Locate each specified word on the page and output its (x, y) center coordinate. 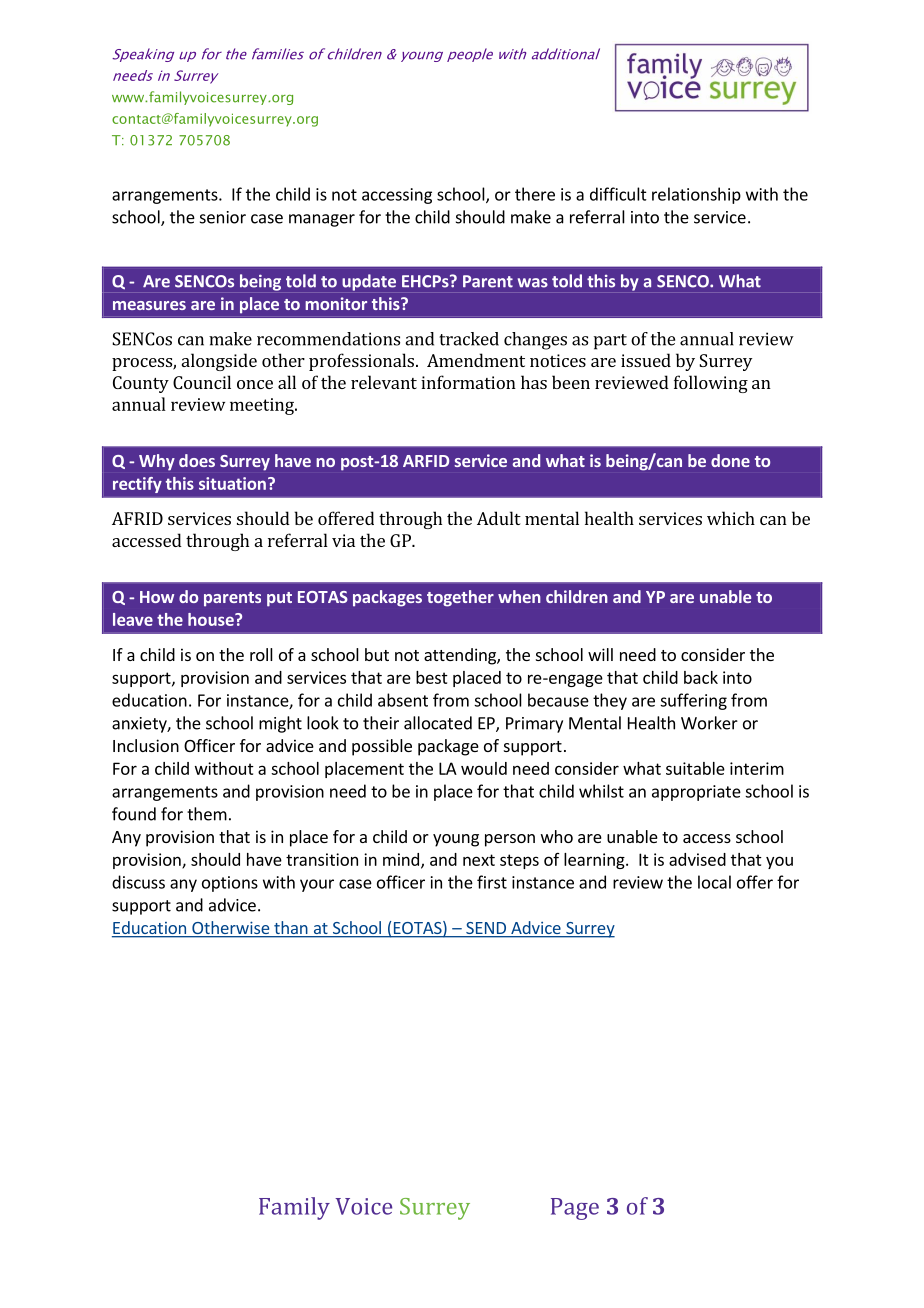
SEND (486, 929)
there (535, 194)
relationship (696, 195)
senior (223, 217)
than (291, 929)
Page (575, 1209)
